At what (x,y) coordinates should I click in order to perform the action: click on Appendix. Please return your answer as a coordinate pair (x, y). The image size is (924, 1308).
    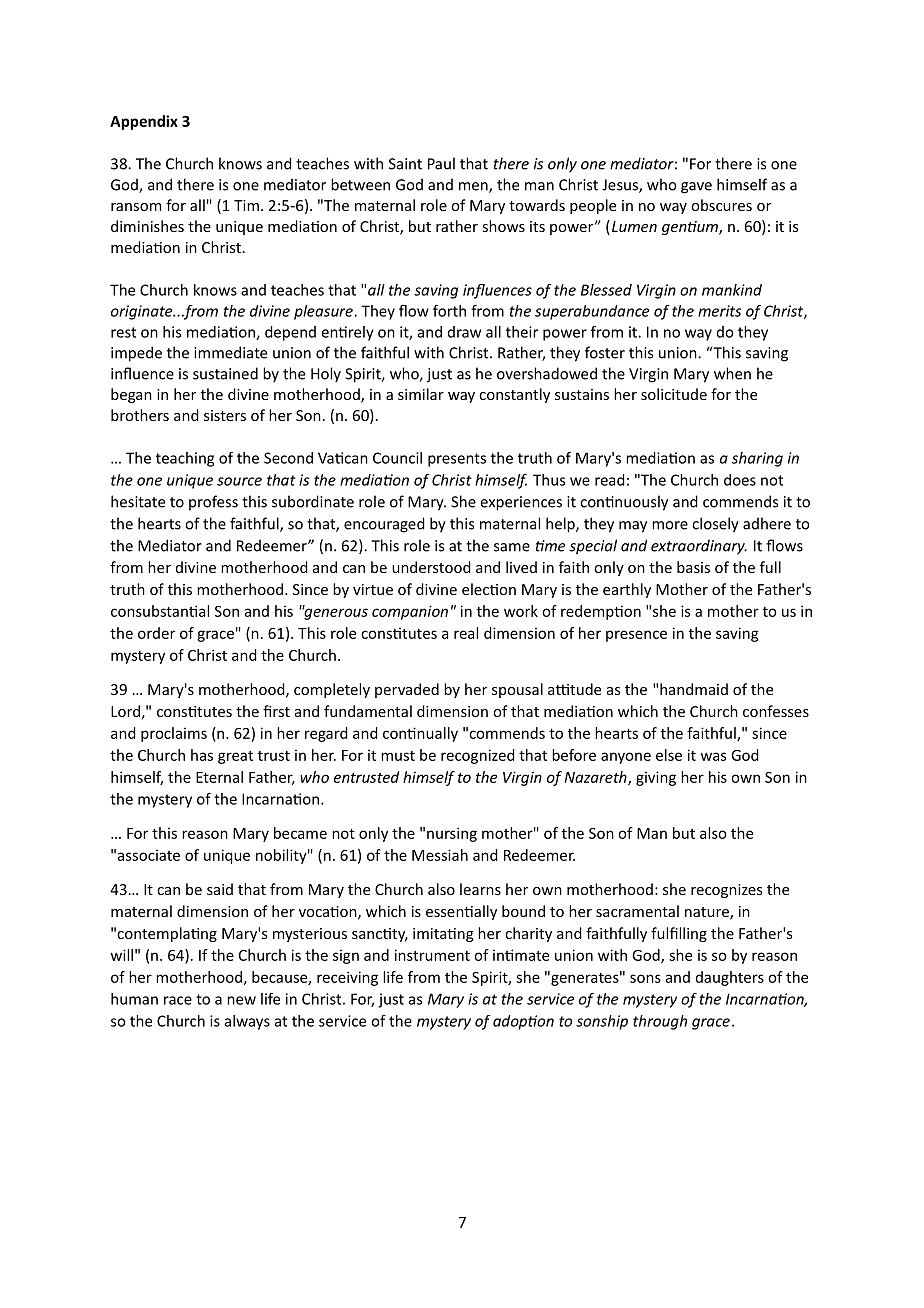
    Looking at the image, I should click on (144, 122).
